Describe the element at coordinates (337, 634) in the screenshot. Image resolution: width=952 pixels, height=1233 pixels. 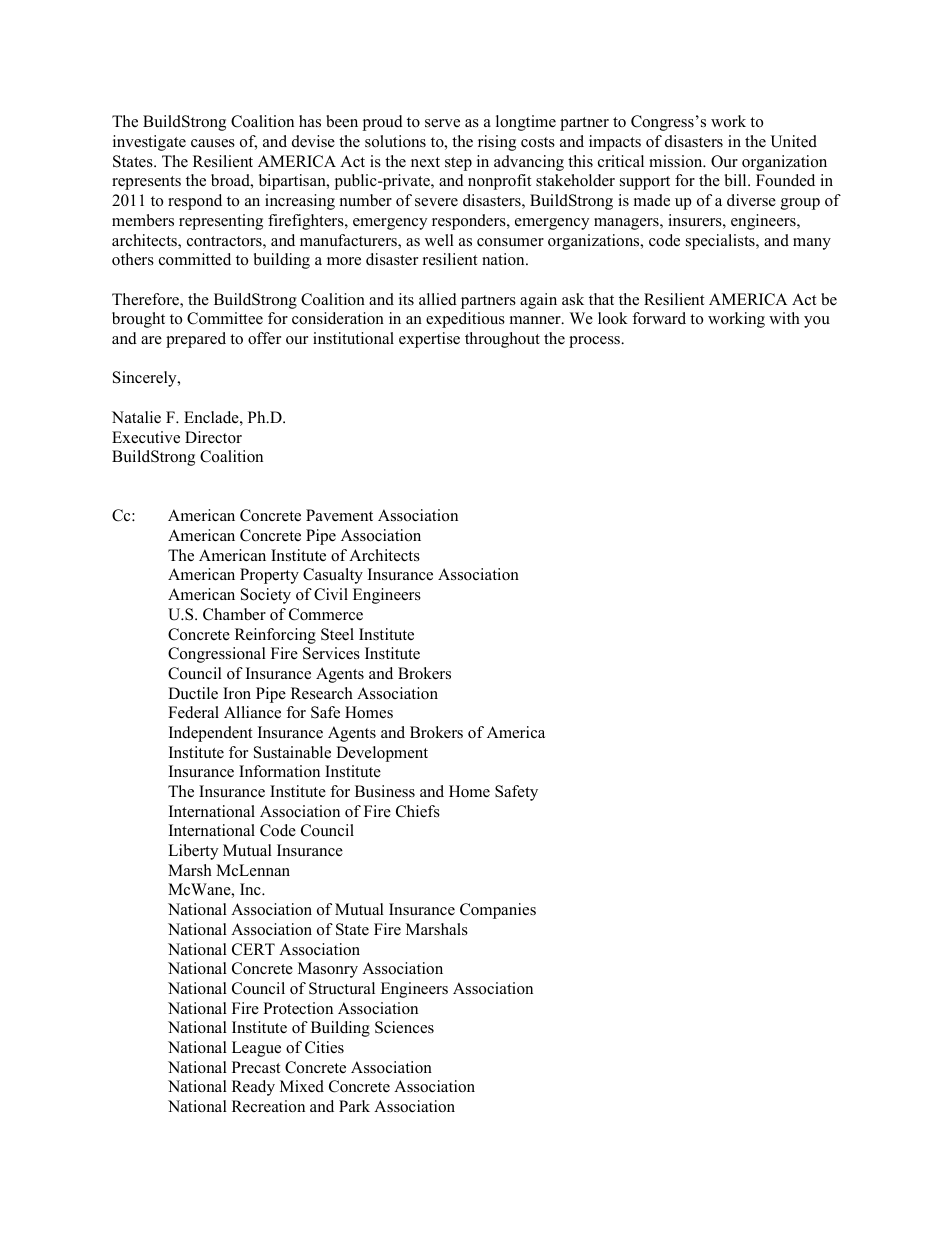
I see `Steel` at that location.
